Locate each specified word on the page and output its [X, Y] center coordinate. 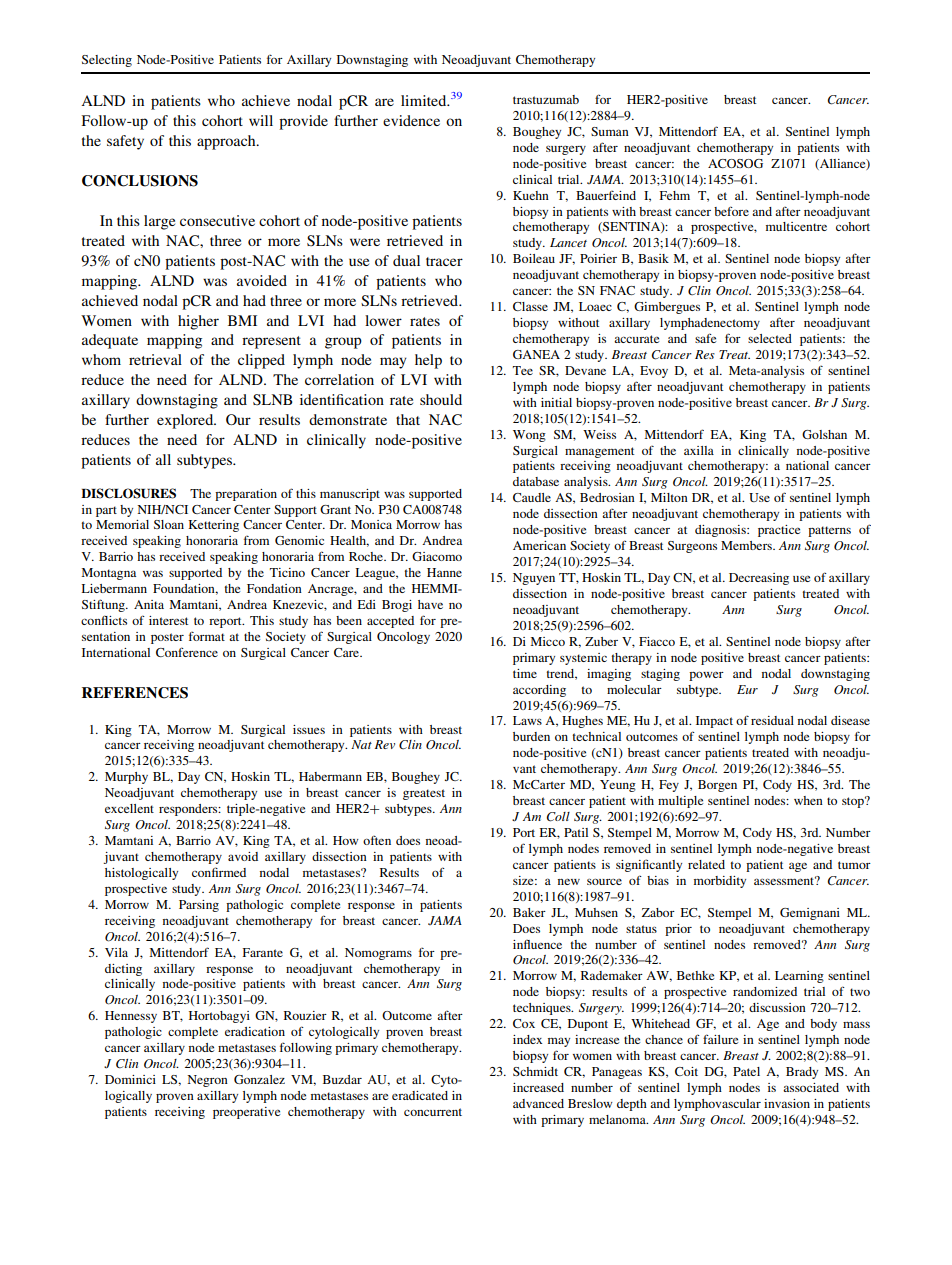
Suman [610, 131]
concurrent [433, 1112]
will [261, 120]
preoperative [246, 1113]
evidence [411, 120]
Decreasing [759, 579]
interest [168, 620]
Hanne [444, 572]
